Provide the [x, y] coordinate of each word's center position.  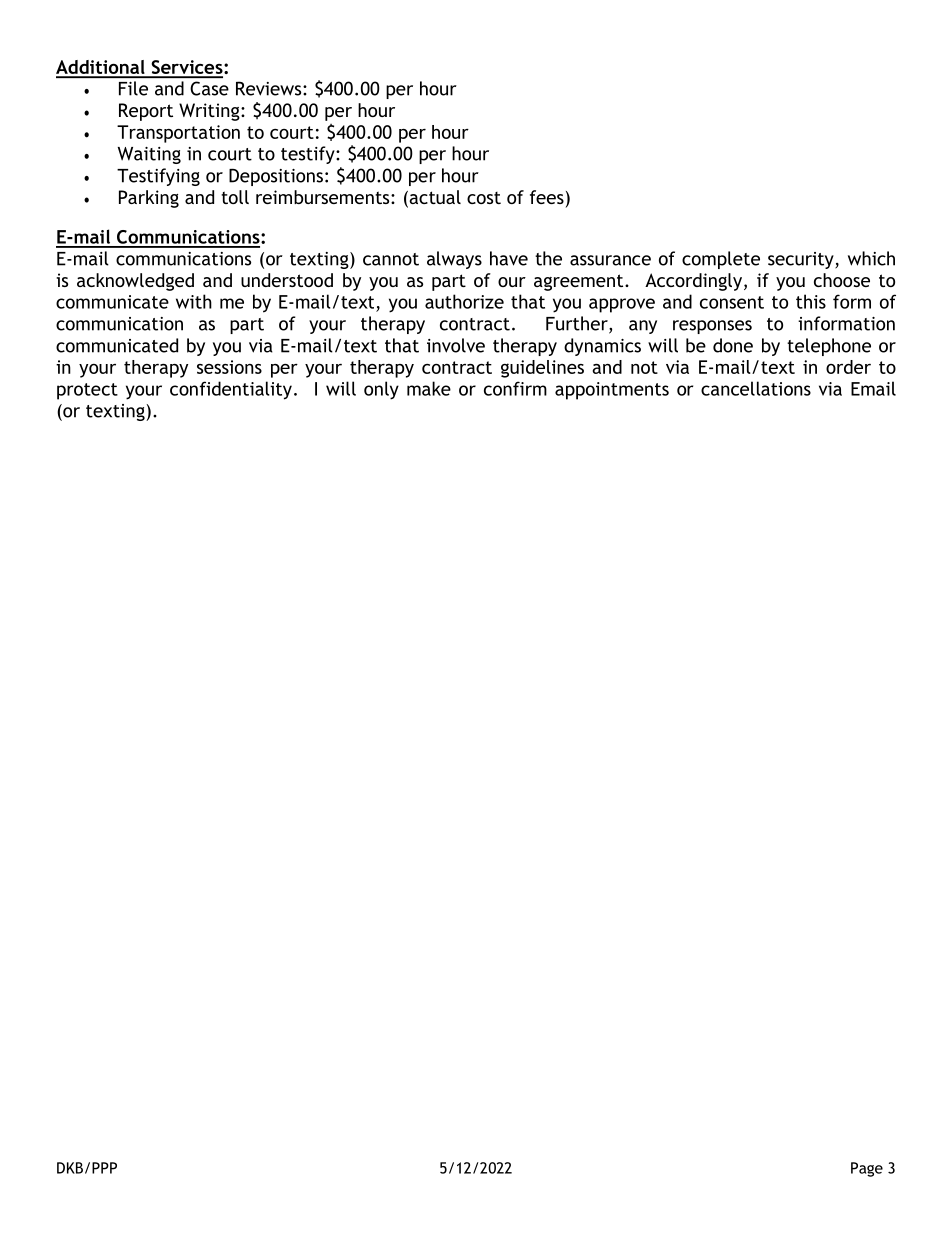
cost [484, 198]
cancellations [756, 388]
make [429, 388]
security [802, 260]
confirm [515, 388]
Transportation [178, 134]
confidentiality [231, 390]
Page [867, 1169]
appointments [612, 391]
